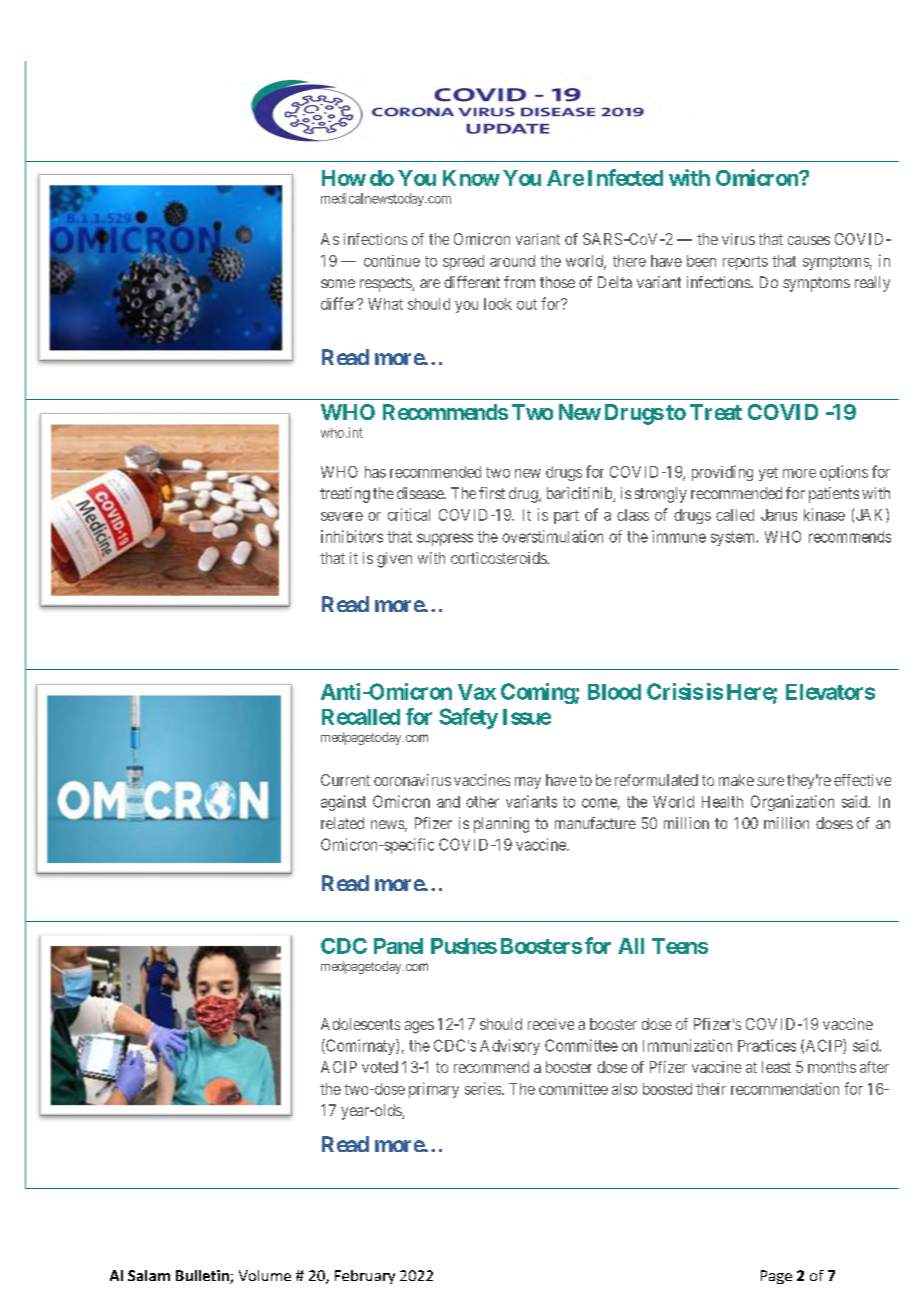  What do you see at coordinates (342, 516) in the screenshot?
I see `severe` at bounding box center [342, 516].
